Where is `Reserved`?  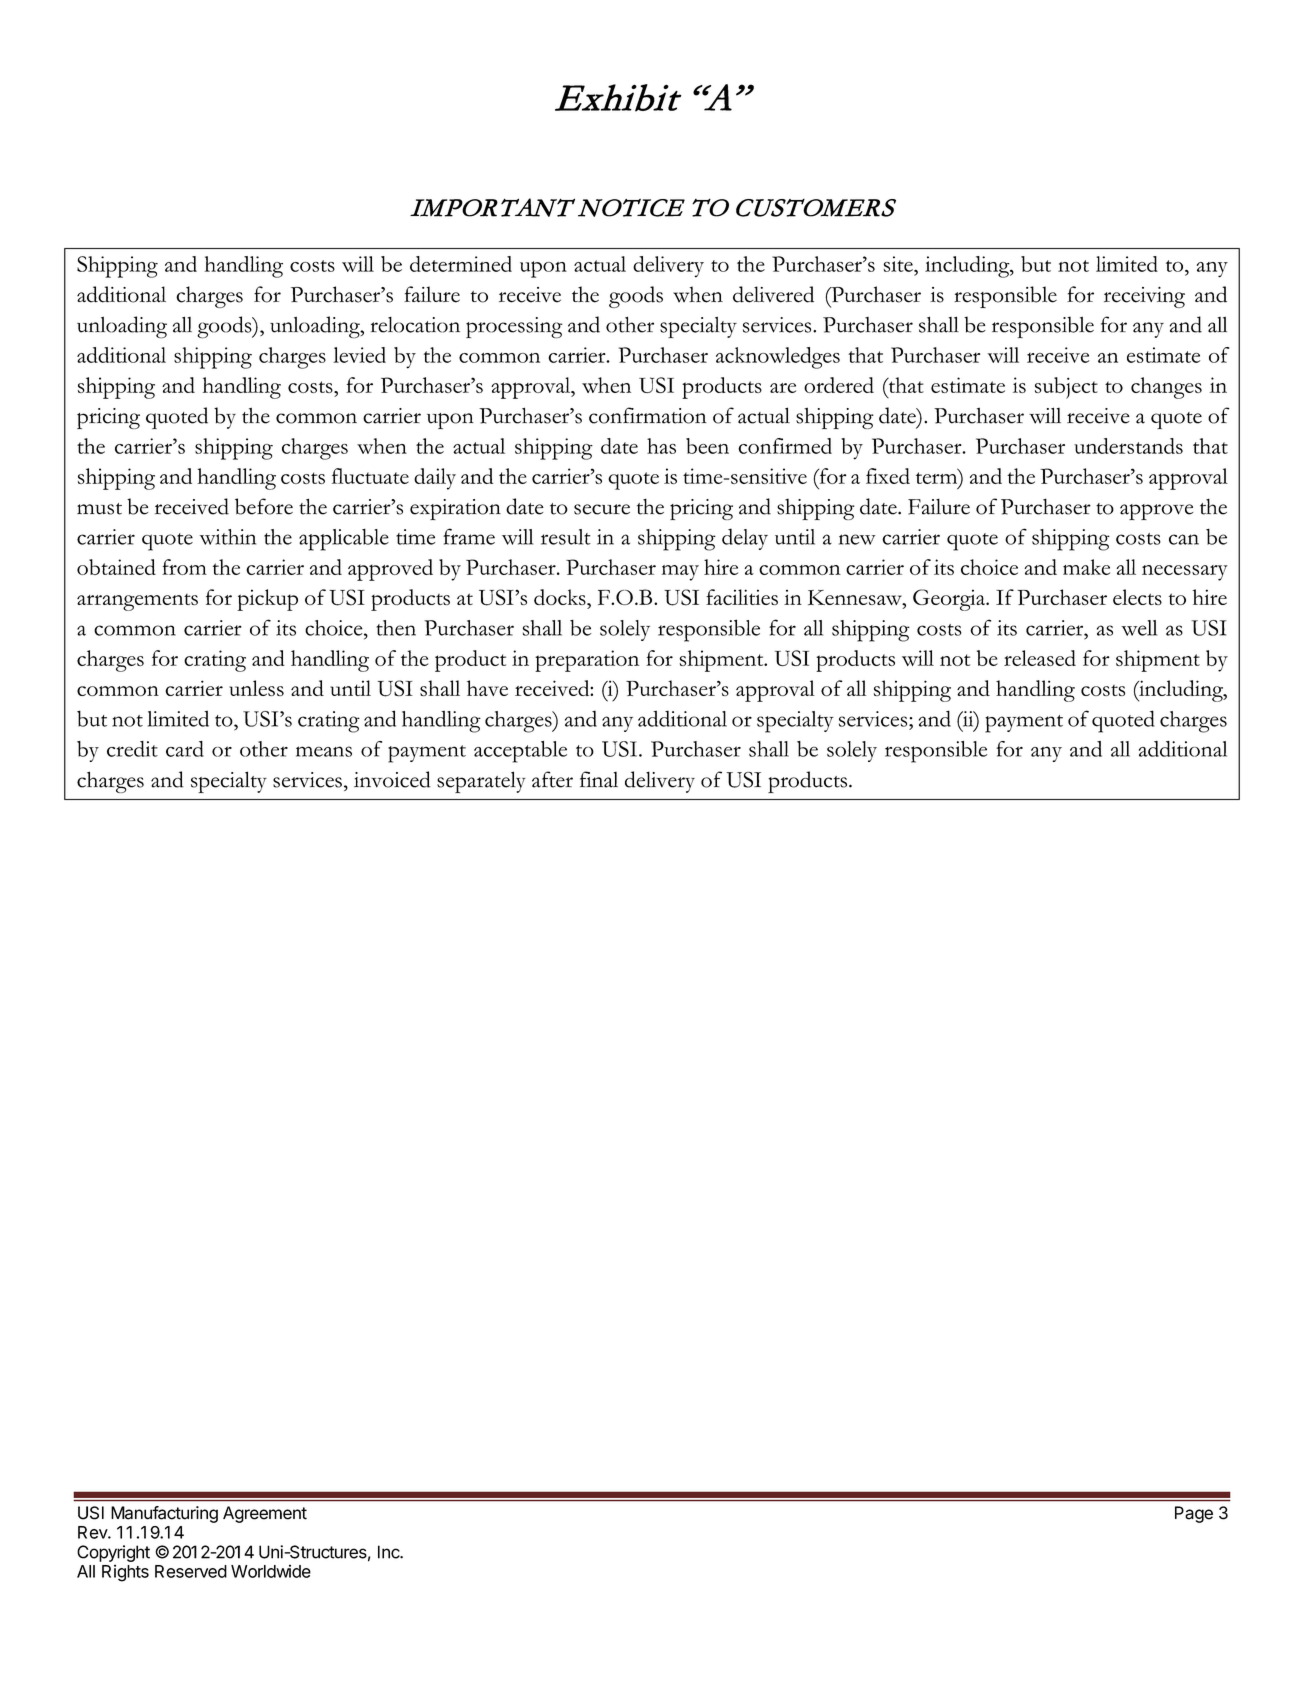
Reserved is located at coordinates (191, 1571).
